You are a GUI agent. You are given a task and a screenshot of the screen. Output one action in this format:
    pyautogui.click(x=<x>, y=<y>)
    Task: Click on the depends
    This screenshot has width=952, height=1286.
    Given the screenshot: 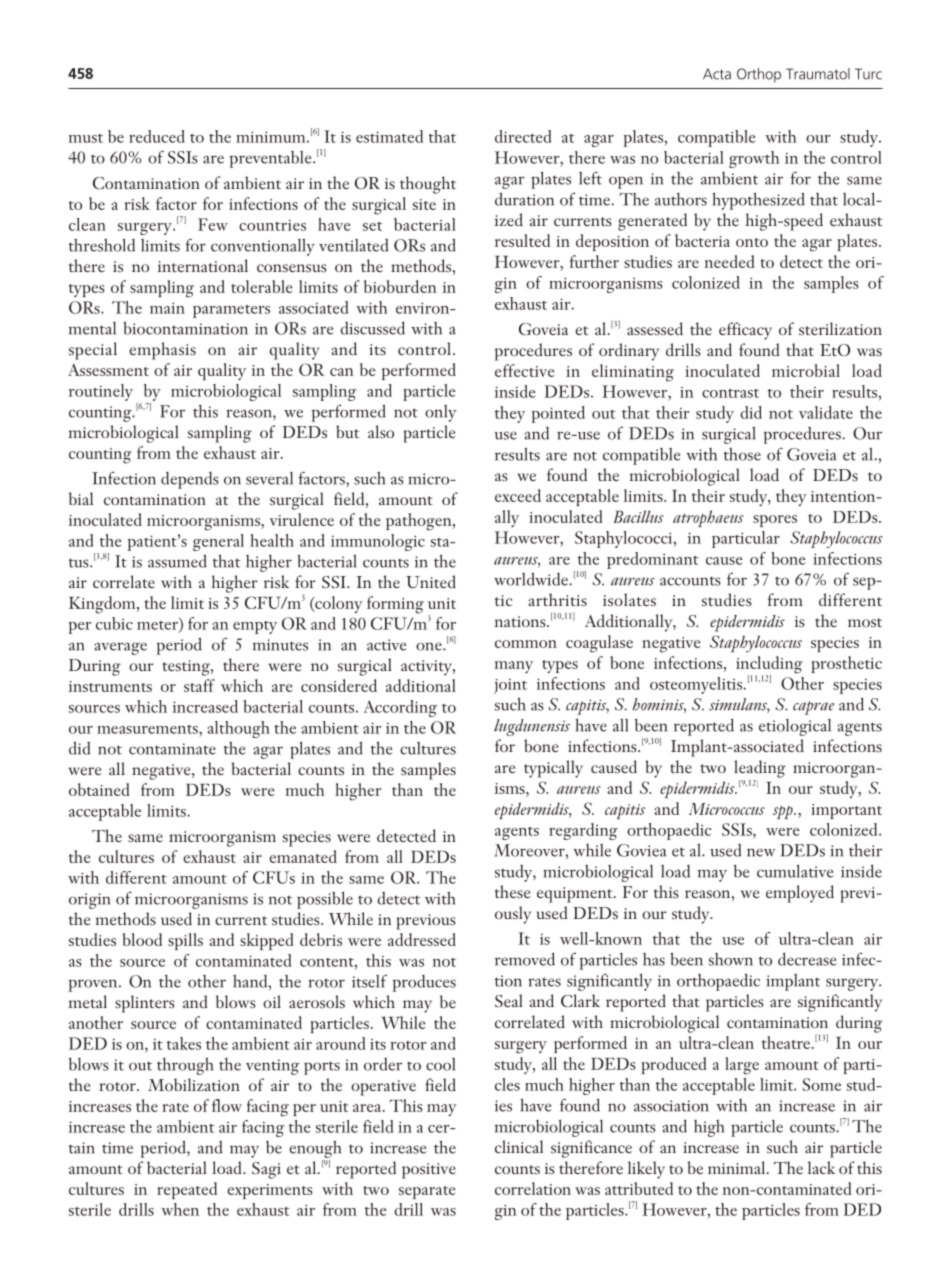 What is the action you would take?
    pyautogui.click(x=190, y=480)
